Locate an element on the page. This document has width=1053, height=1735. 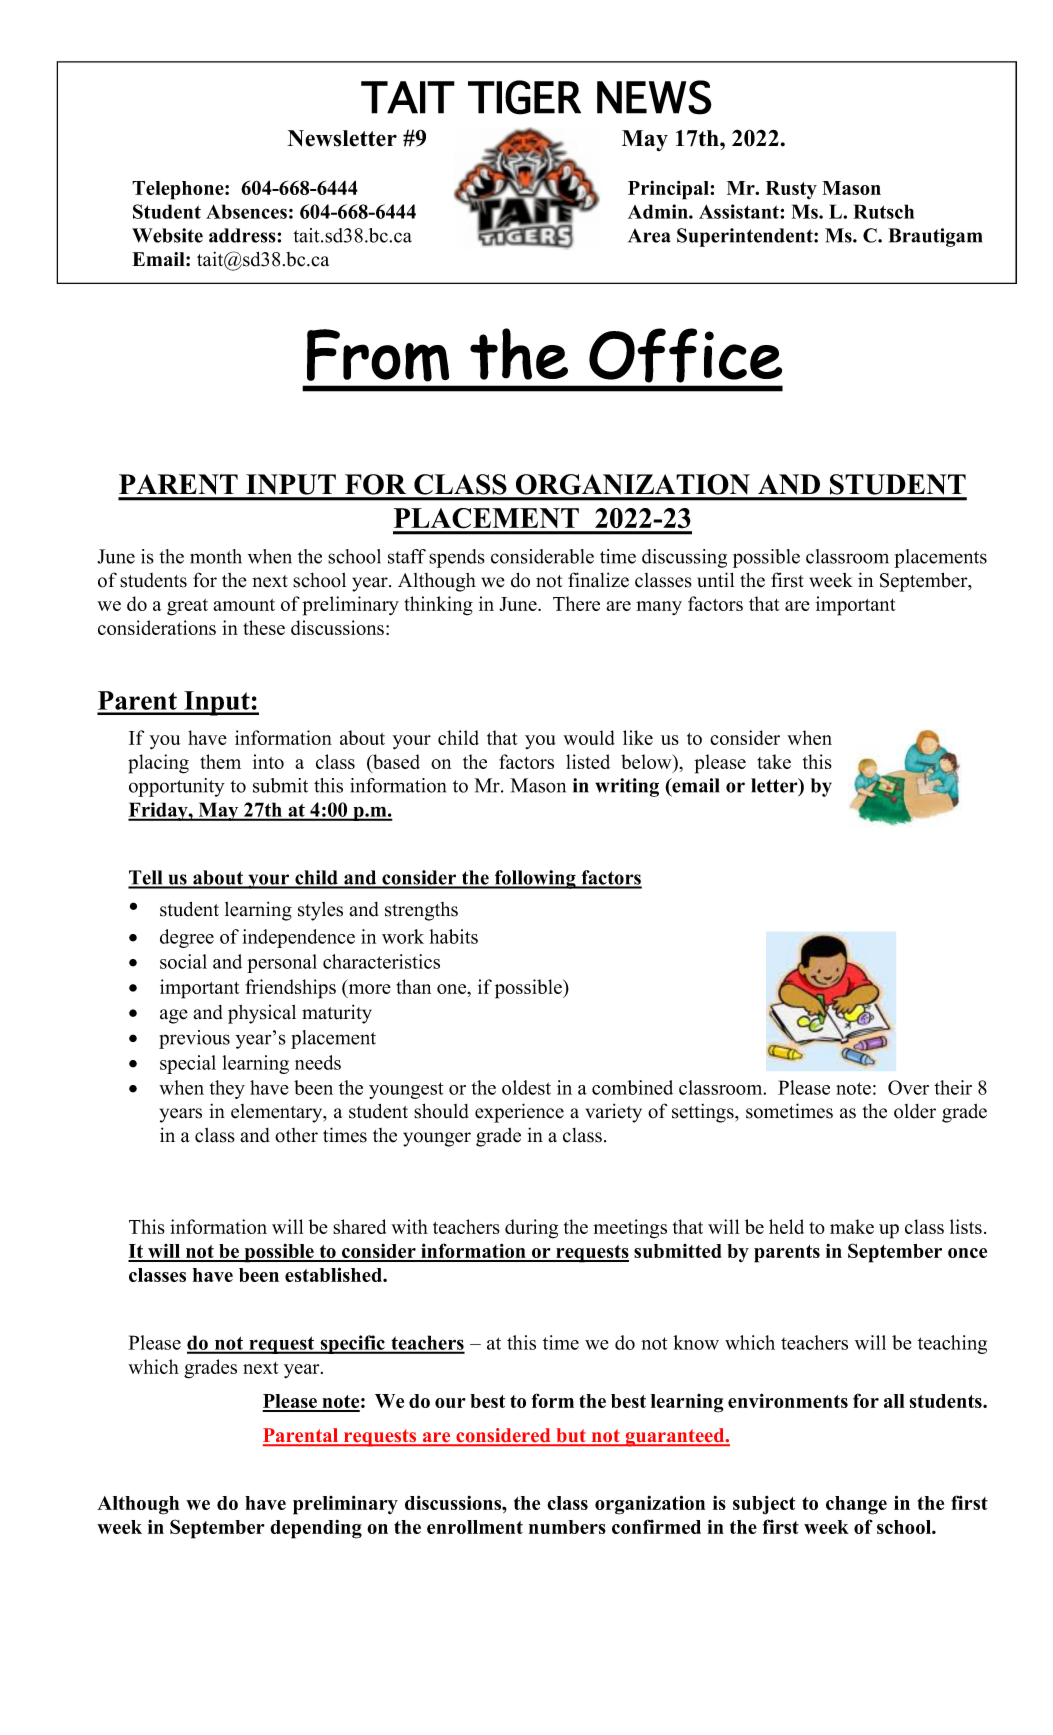
change is located at coordinates (856, 1505).
